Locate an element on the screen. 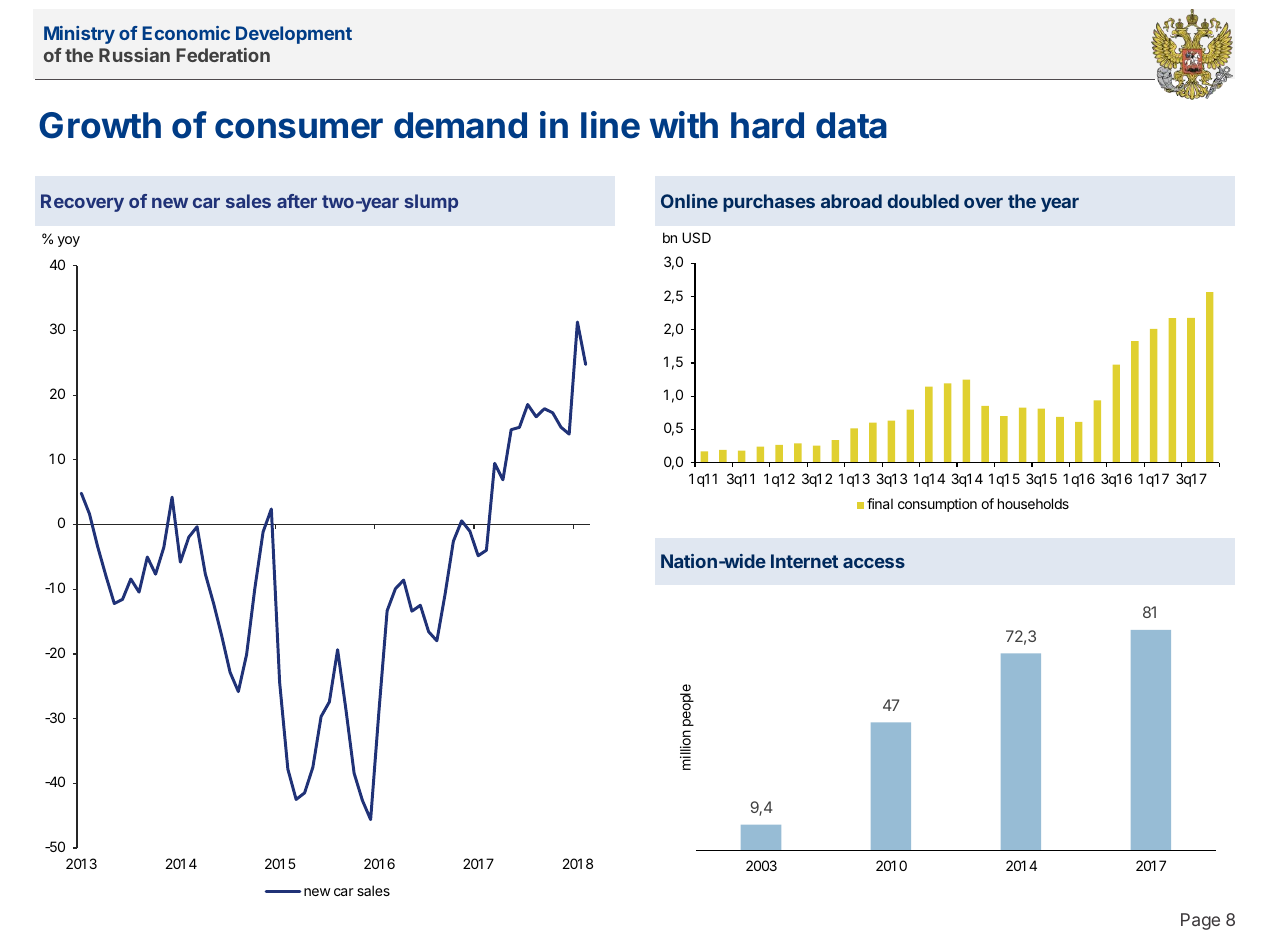 This screenshot has width=1270, height=952. access is located at coordinates (874, 563).
